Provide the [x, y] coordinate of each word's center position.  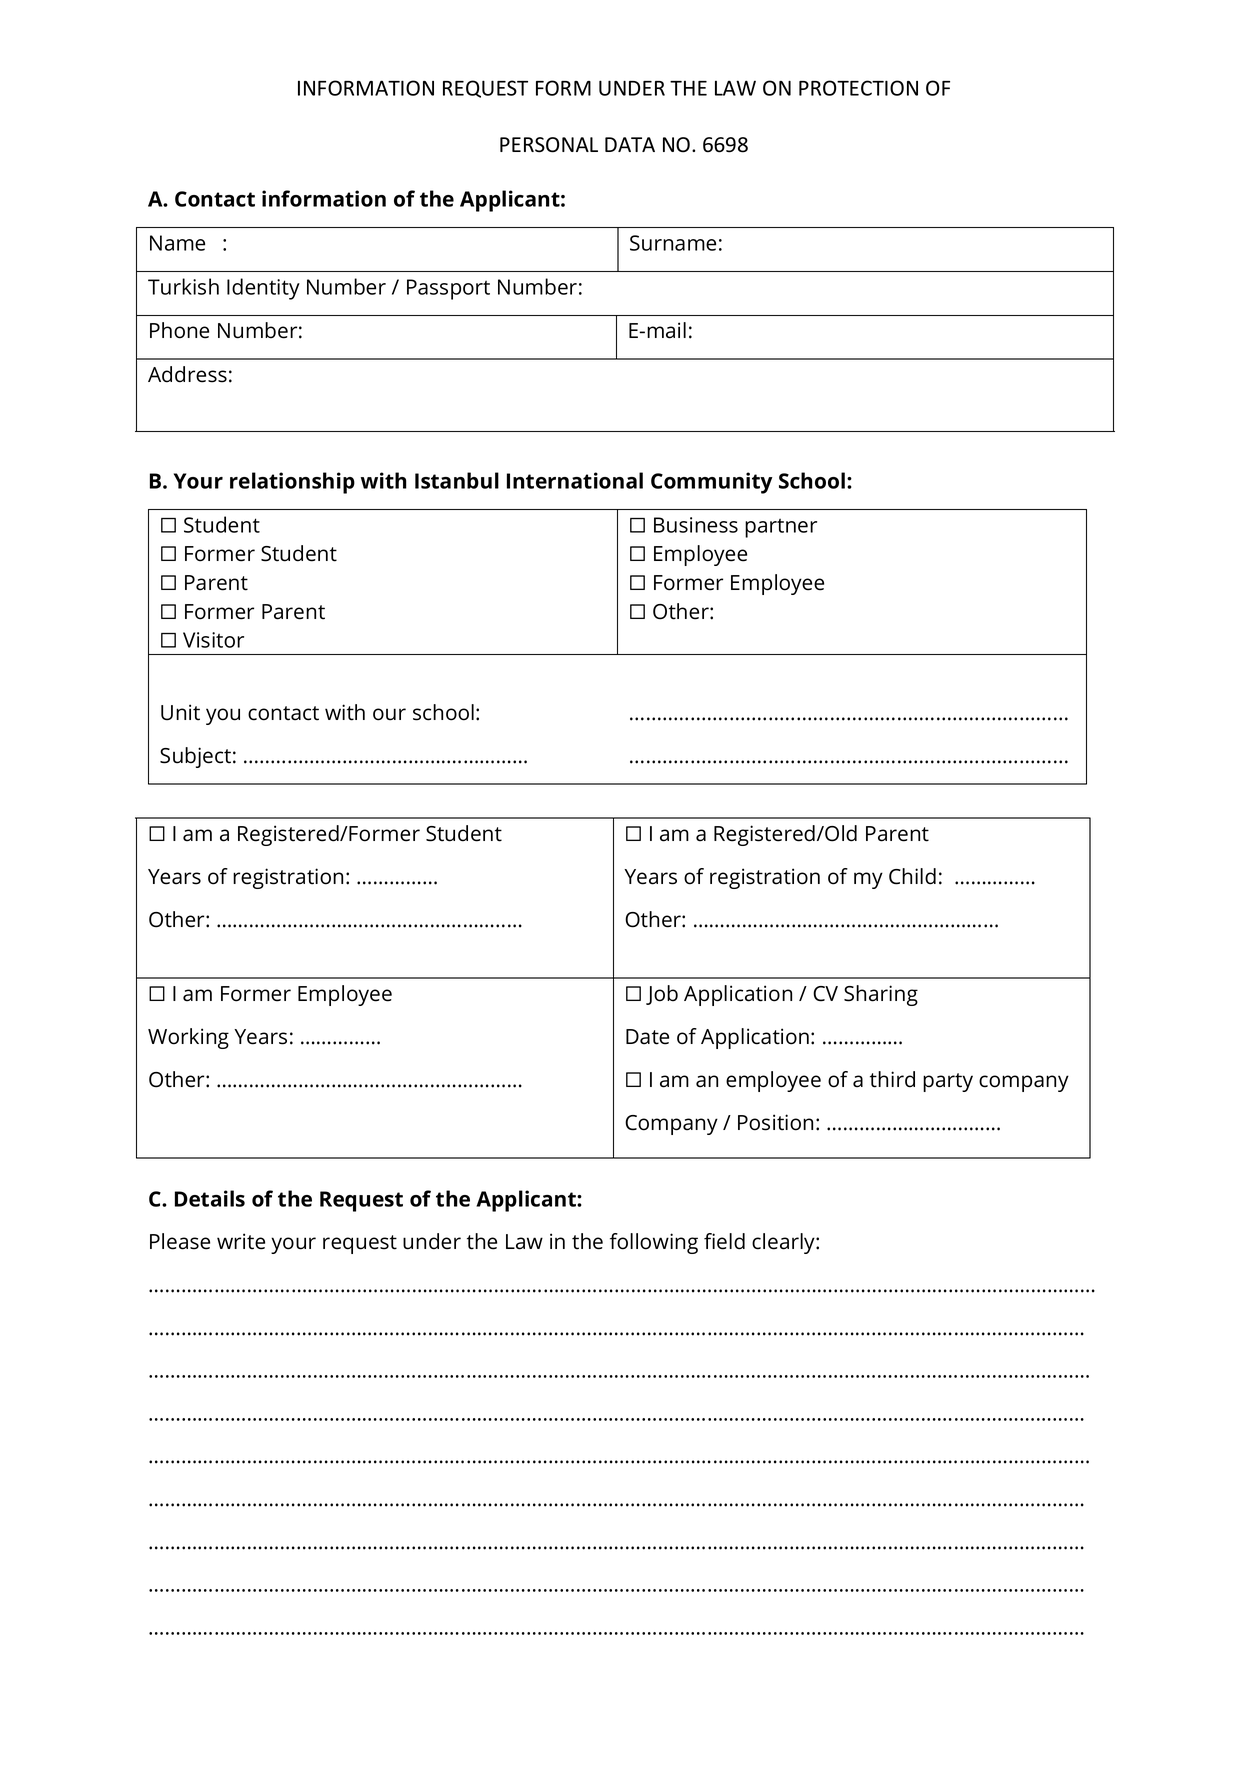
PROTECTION [858, 88]
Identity [263, 289]
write [241, 1241]
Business [696, 525]
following [654, 1243]
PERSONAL [549, 145]
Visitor [213, 640]
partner [781, 528]
